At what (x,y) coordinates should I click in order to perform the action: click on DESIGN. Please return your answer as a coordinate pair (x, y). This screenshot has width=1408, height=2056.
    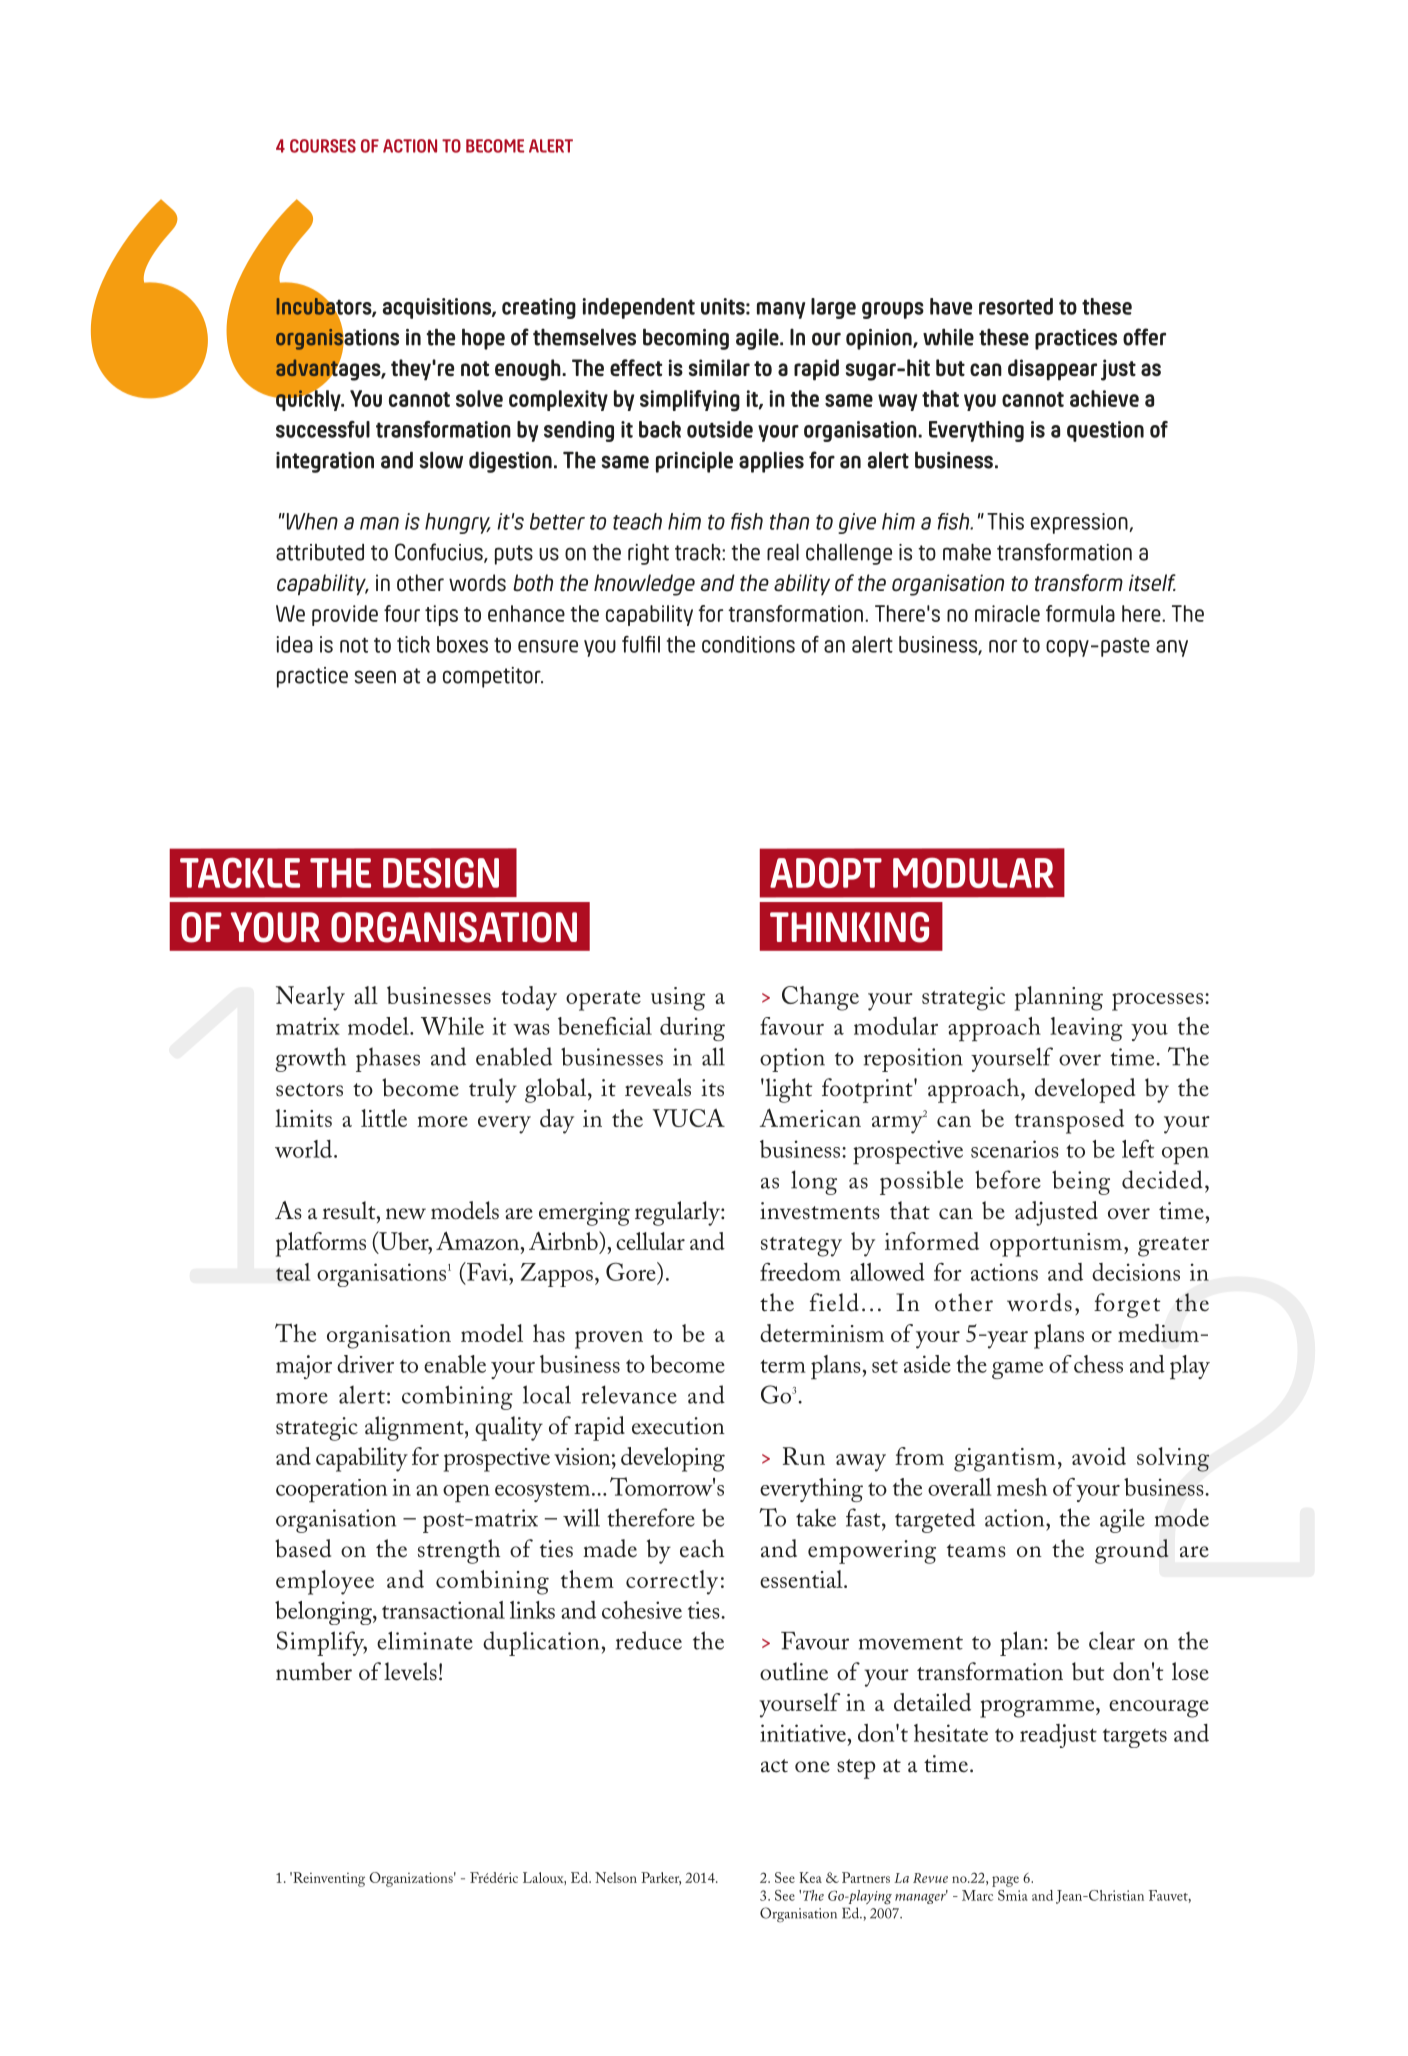
    Looking at the image, I should click on (441, 872).
